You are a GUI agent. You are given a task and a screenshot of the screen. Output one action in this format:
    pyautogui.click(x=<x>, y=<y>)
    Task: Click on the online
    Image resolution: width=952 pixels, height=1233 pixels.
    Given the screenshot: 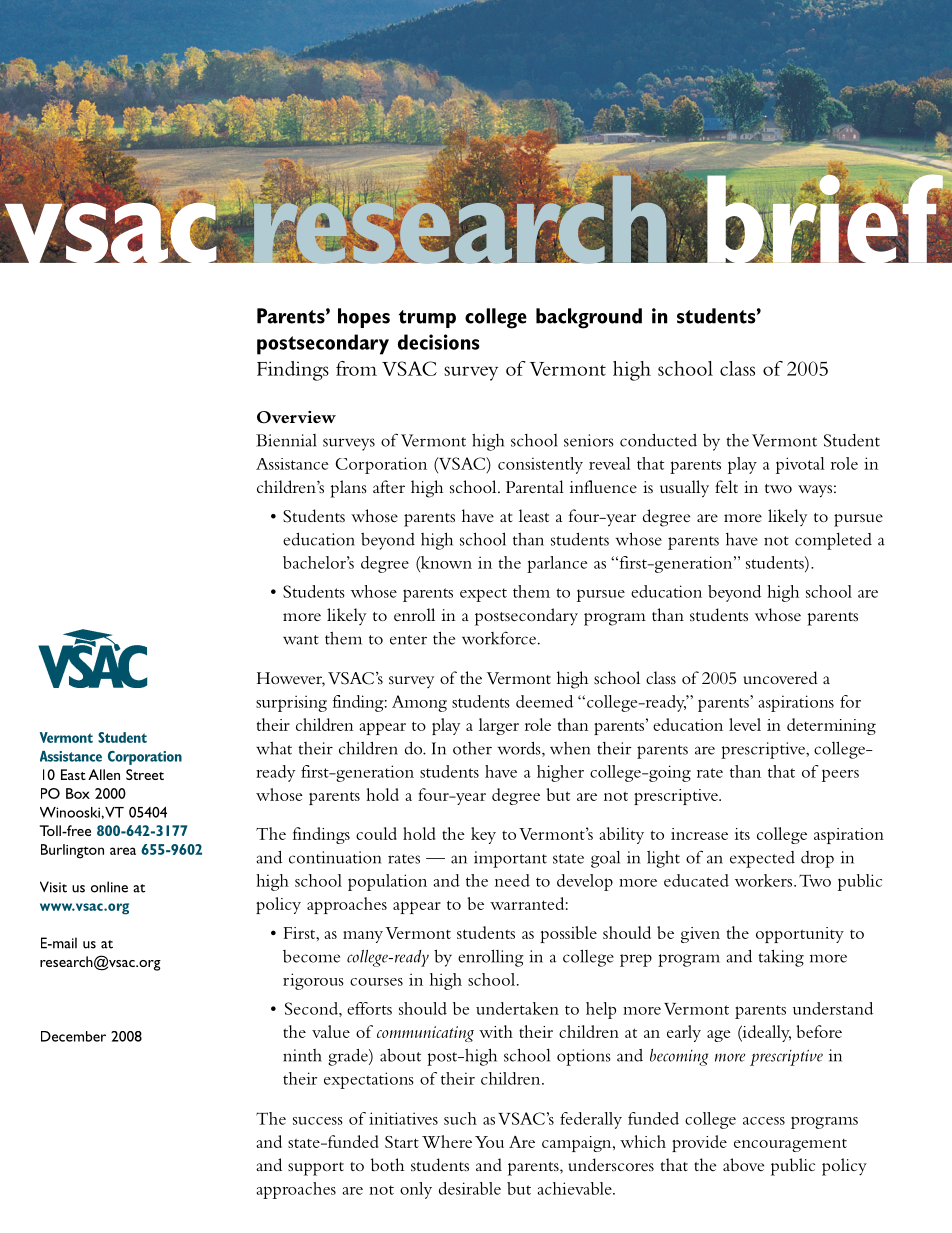 What is the action you would take?
    pyautogui.click(x=109, y=887)
